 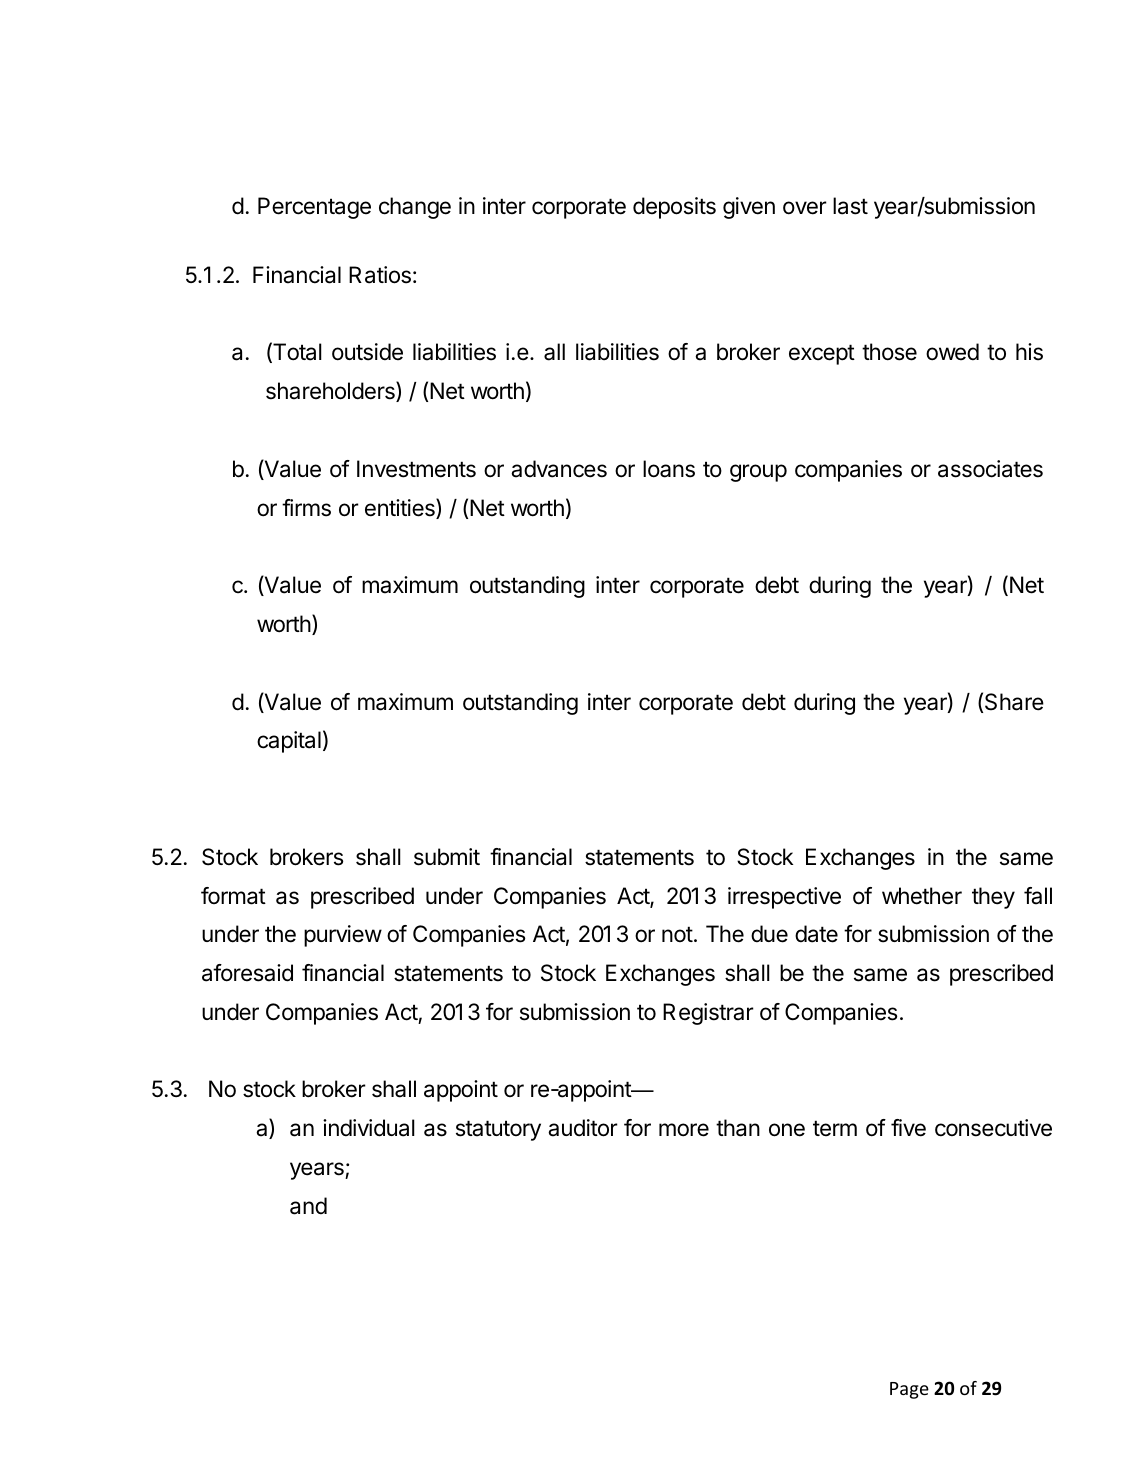 What do you see at coordinates (674, 208) in the screenshot?
I see `deposits` at bounding box center [674, 208].
